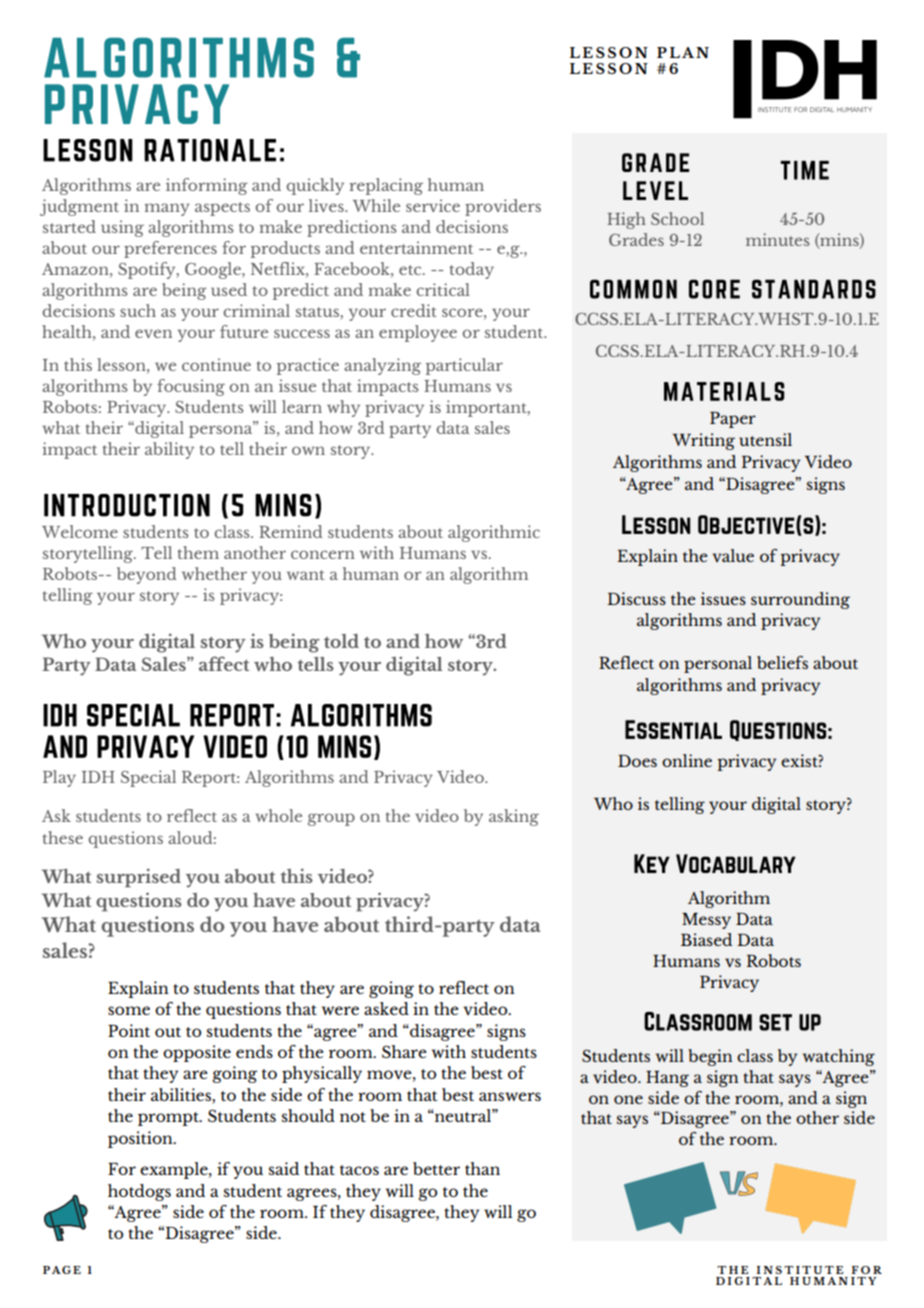 The height and width of the screenshot is (1308, 924). Describe the element at coordinates (433, 205) in the screenshot. I see `service` at that location.
